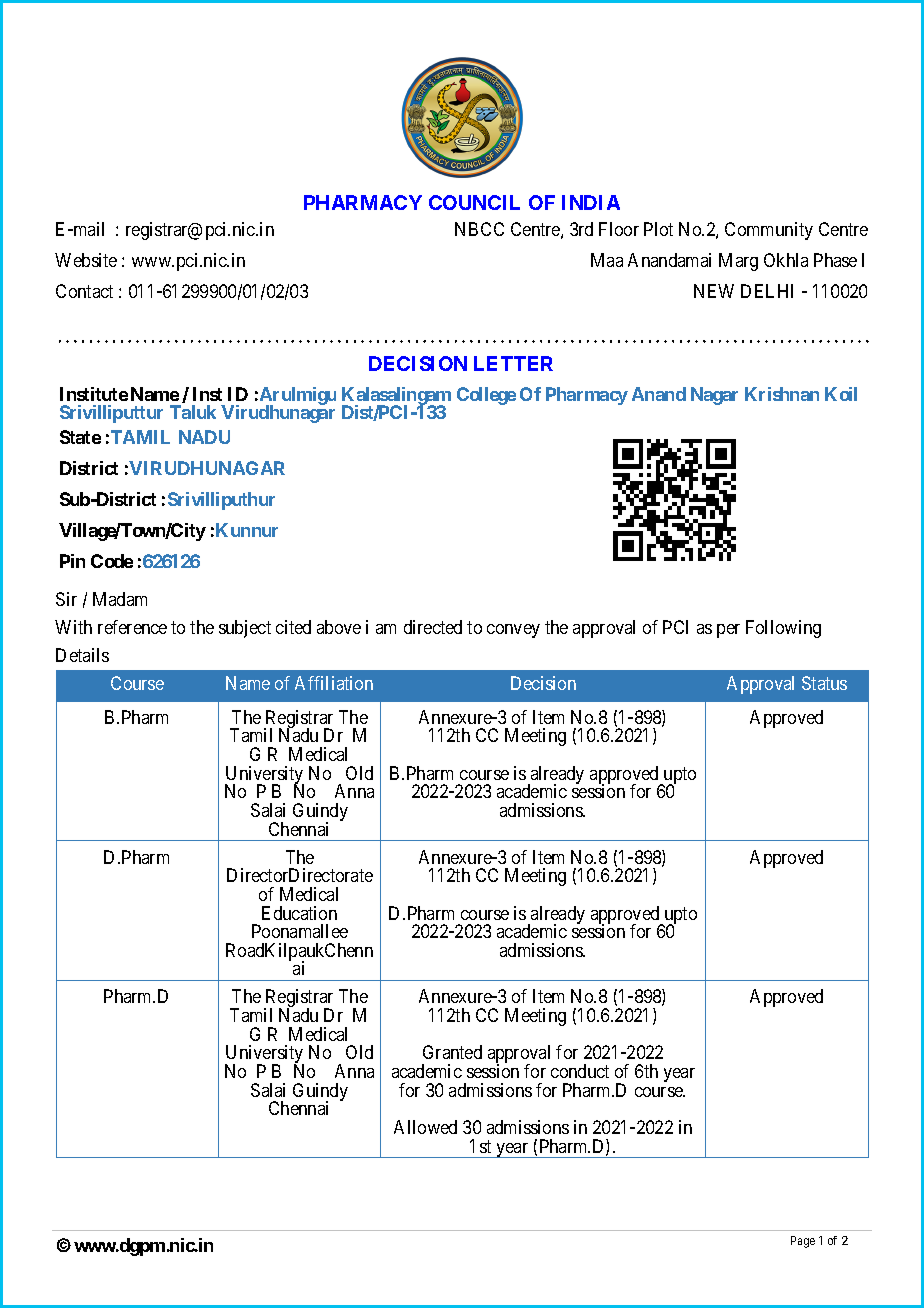 This screenshot has height=1308, width=924. I want to click on Page, so click(803, 1242).
